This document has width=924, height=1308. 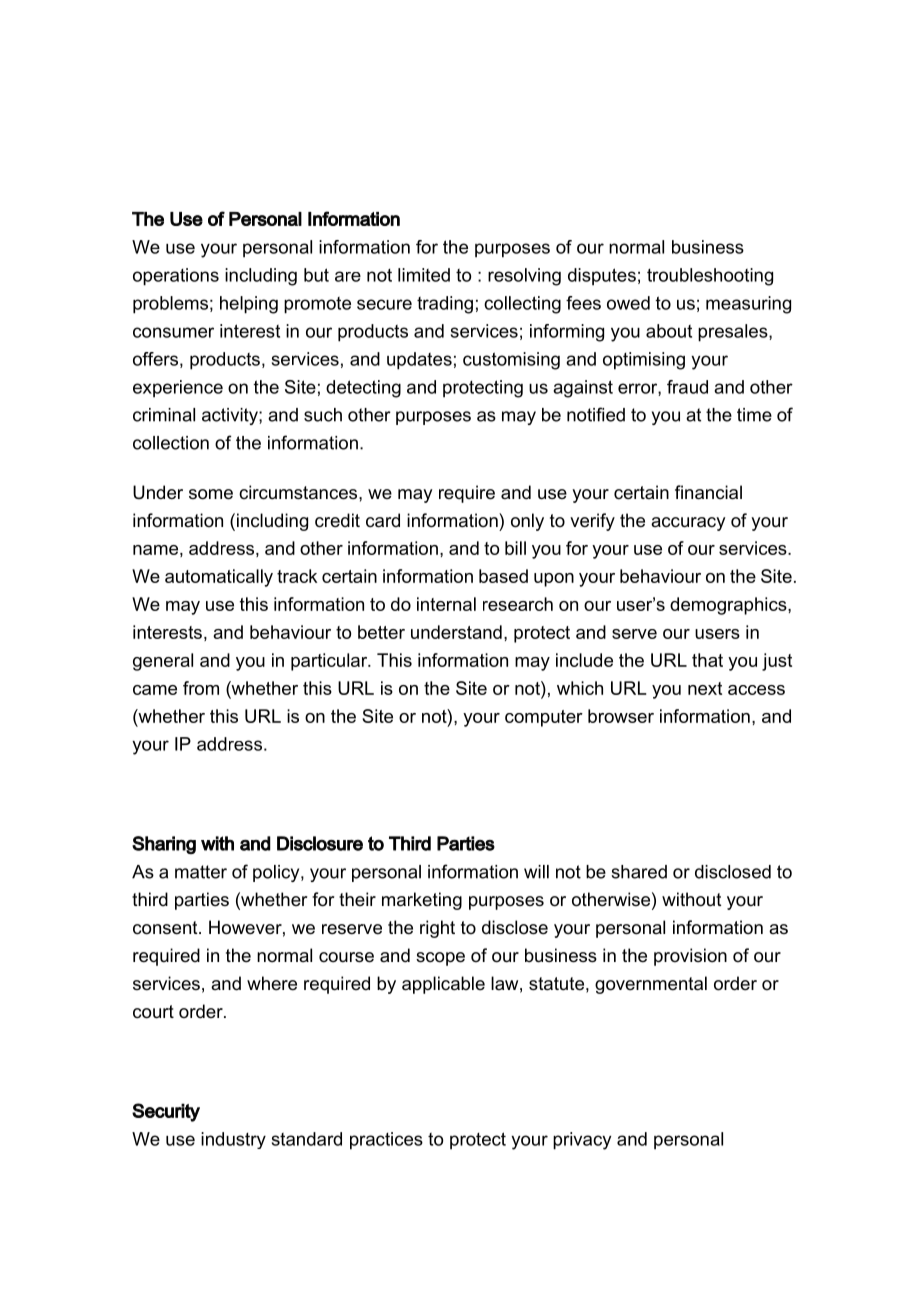 What do you see at coordinates (445, 305) in the document?
I see `trading` at bounding box center [445, 305].
